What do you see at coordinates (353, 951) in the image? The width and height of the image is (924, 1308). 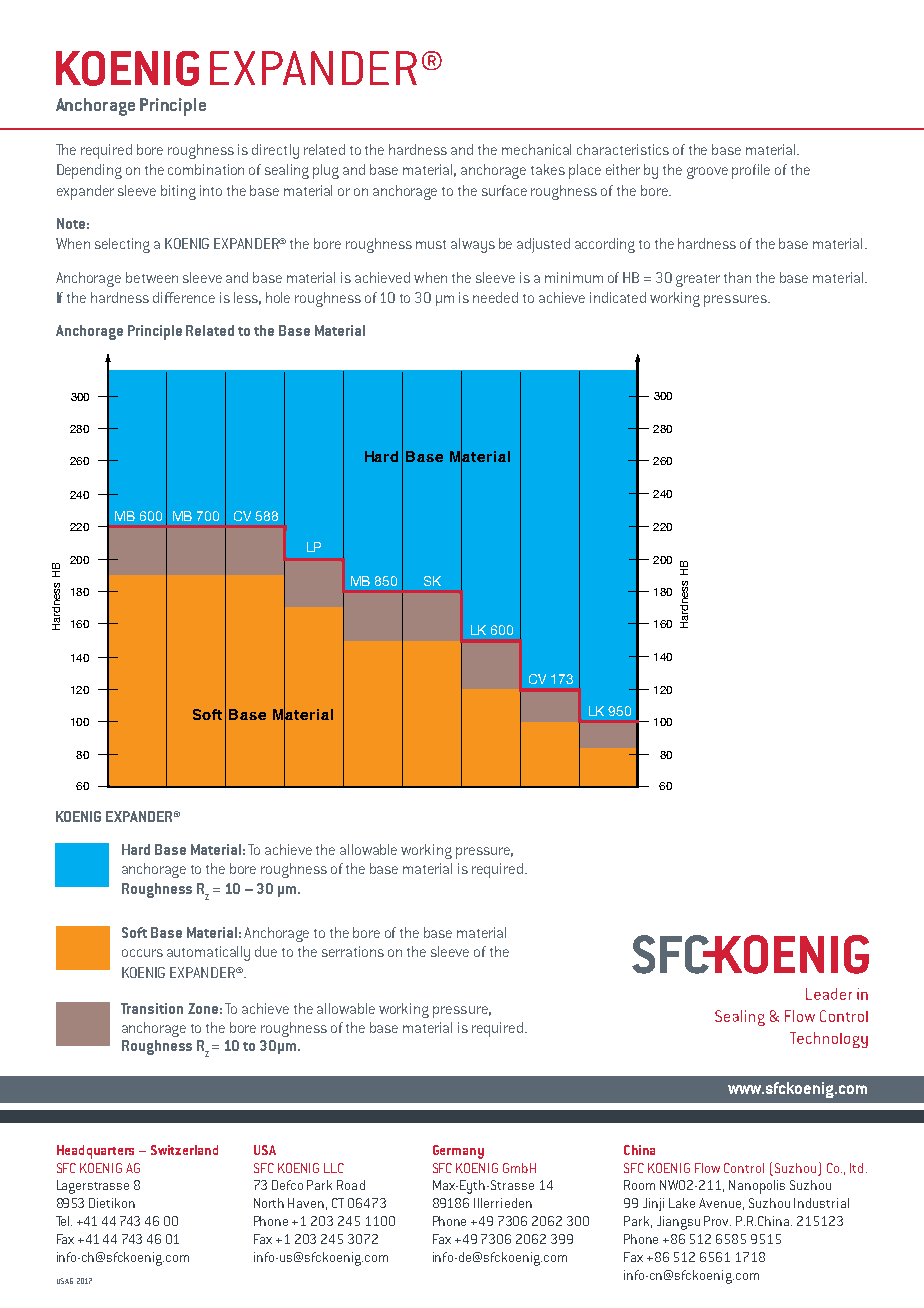 I see `serrations` at bounding box center [353, 951].
